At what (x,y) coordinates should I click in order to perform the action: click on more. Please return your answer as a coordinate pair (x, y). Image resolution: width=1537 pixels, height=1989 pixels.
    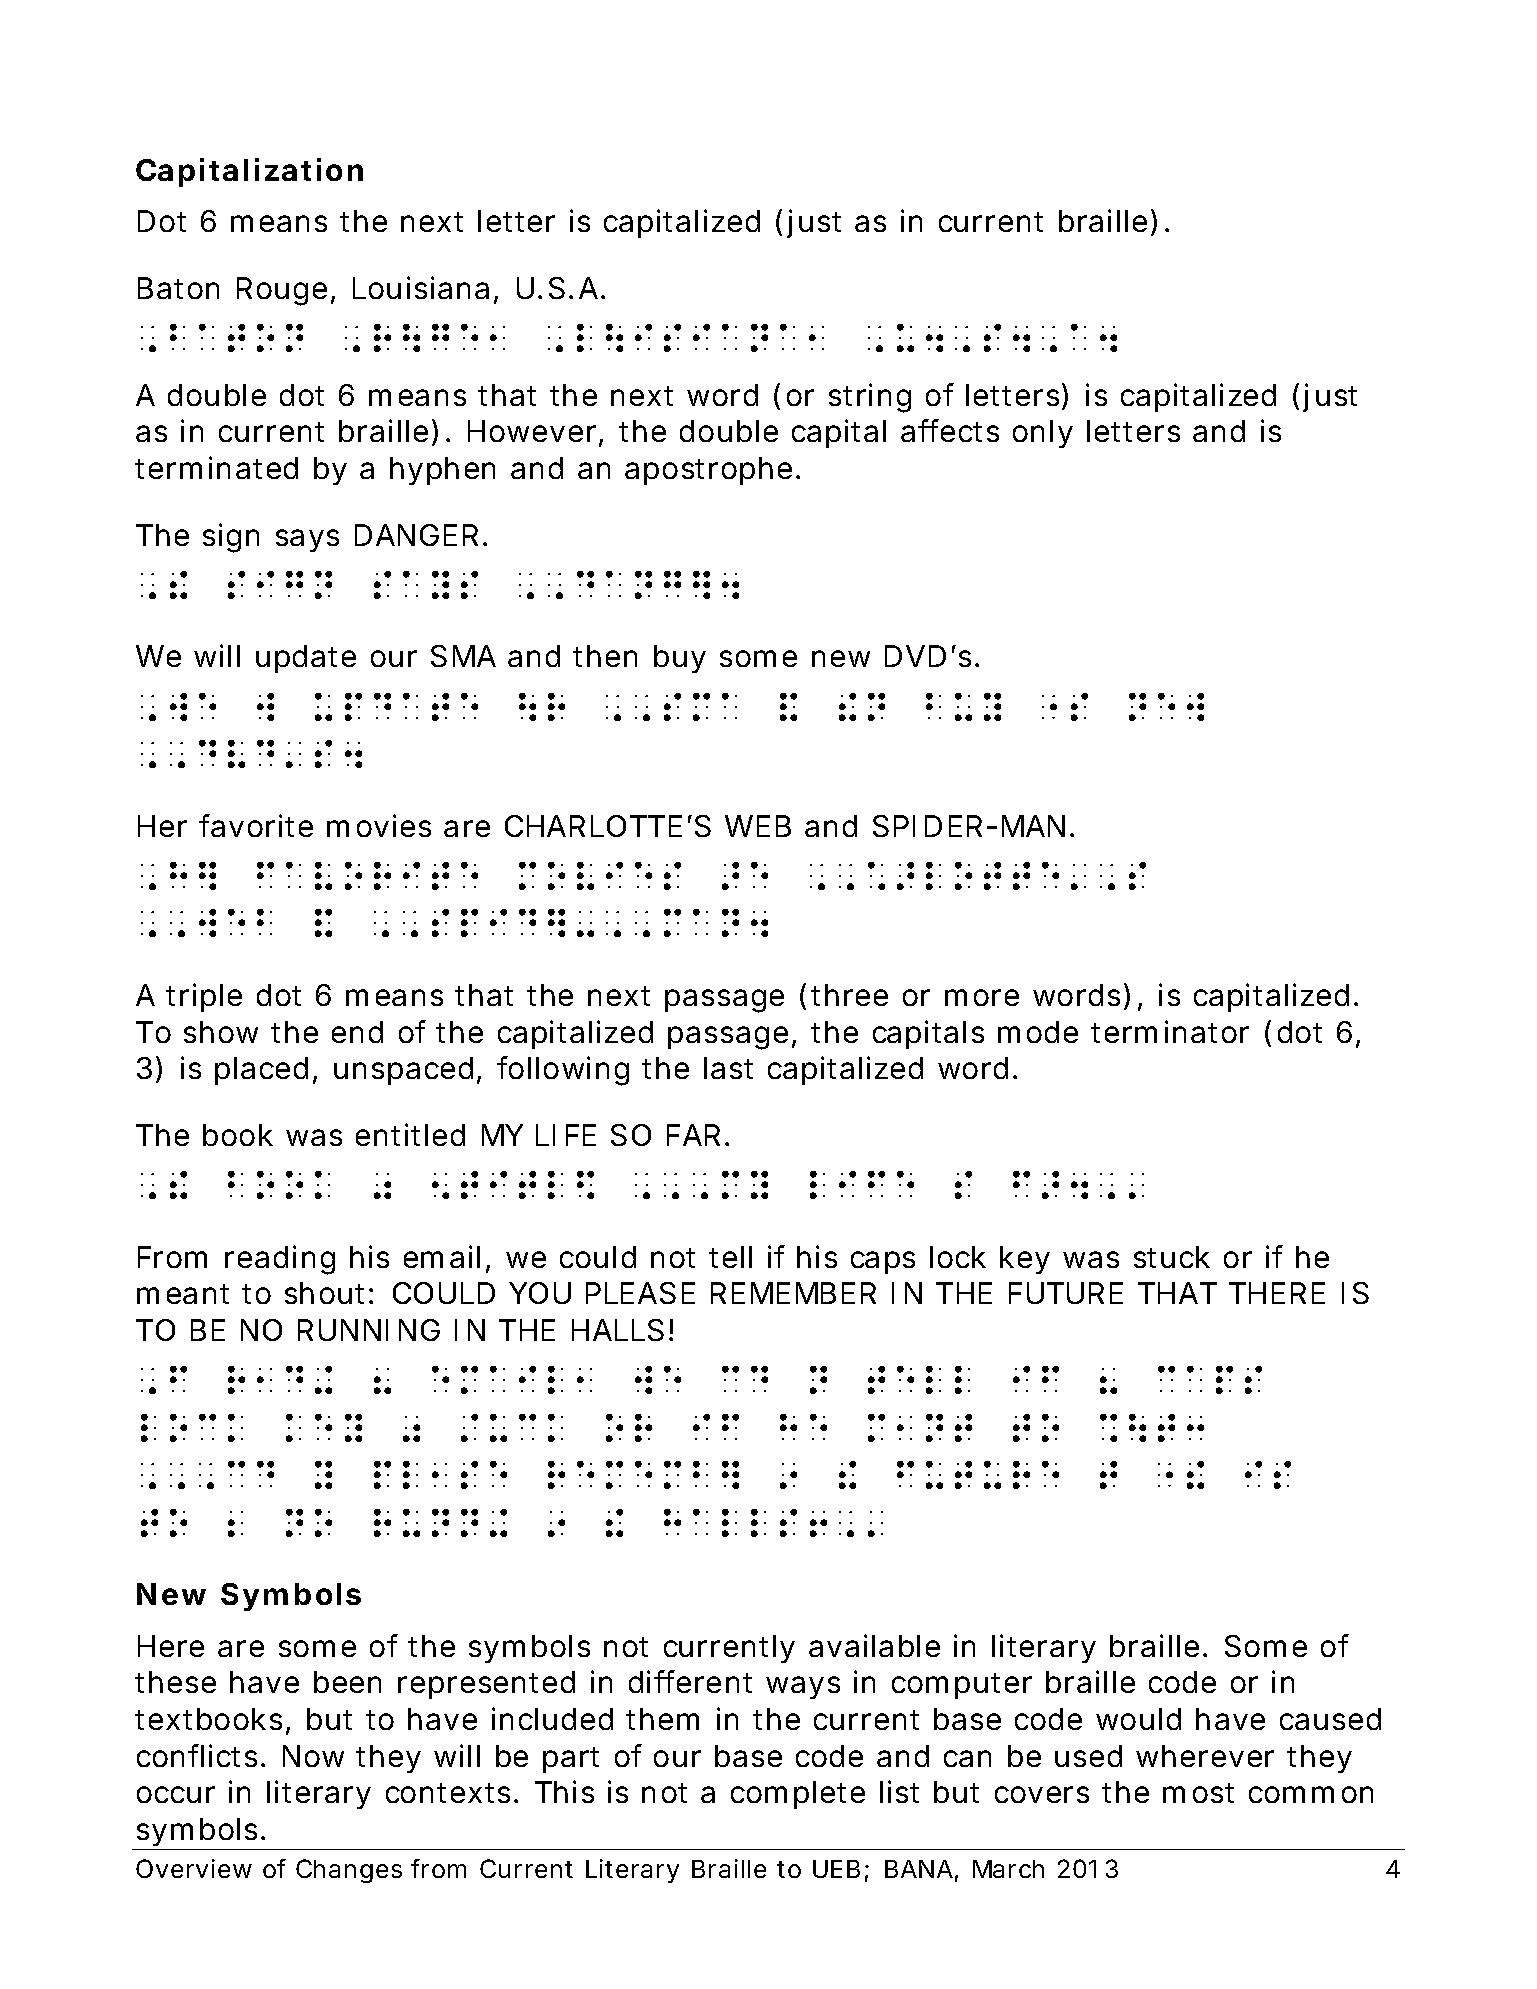
    Looking at the image, I should click on (982, 997).
